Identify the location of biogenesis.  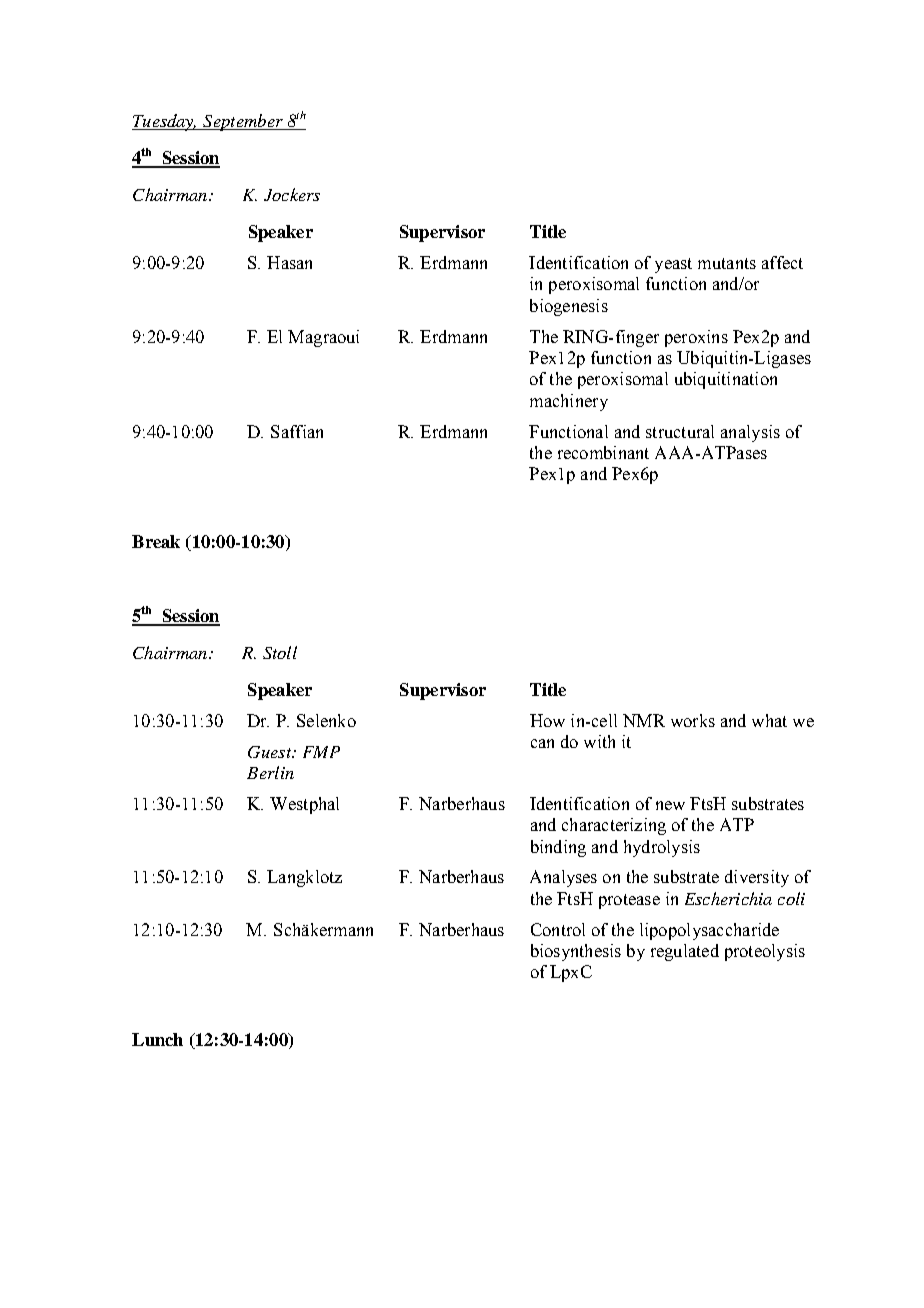
(569, 307).
